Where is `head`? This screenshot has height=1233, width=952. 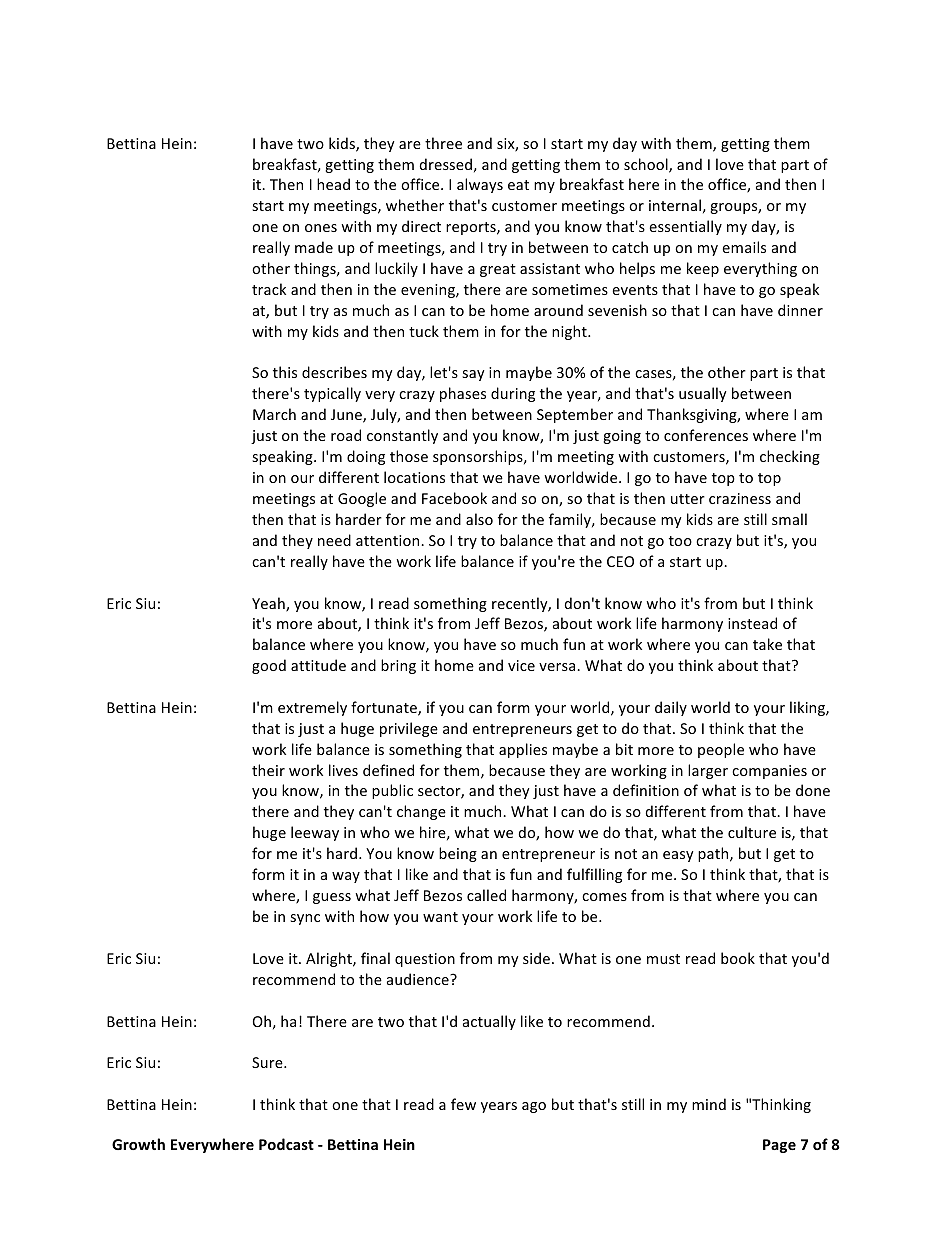 head is located at coordinates (333, 184).
